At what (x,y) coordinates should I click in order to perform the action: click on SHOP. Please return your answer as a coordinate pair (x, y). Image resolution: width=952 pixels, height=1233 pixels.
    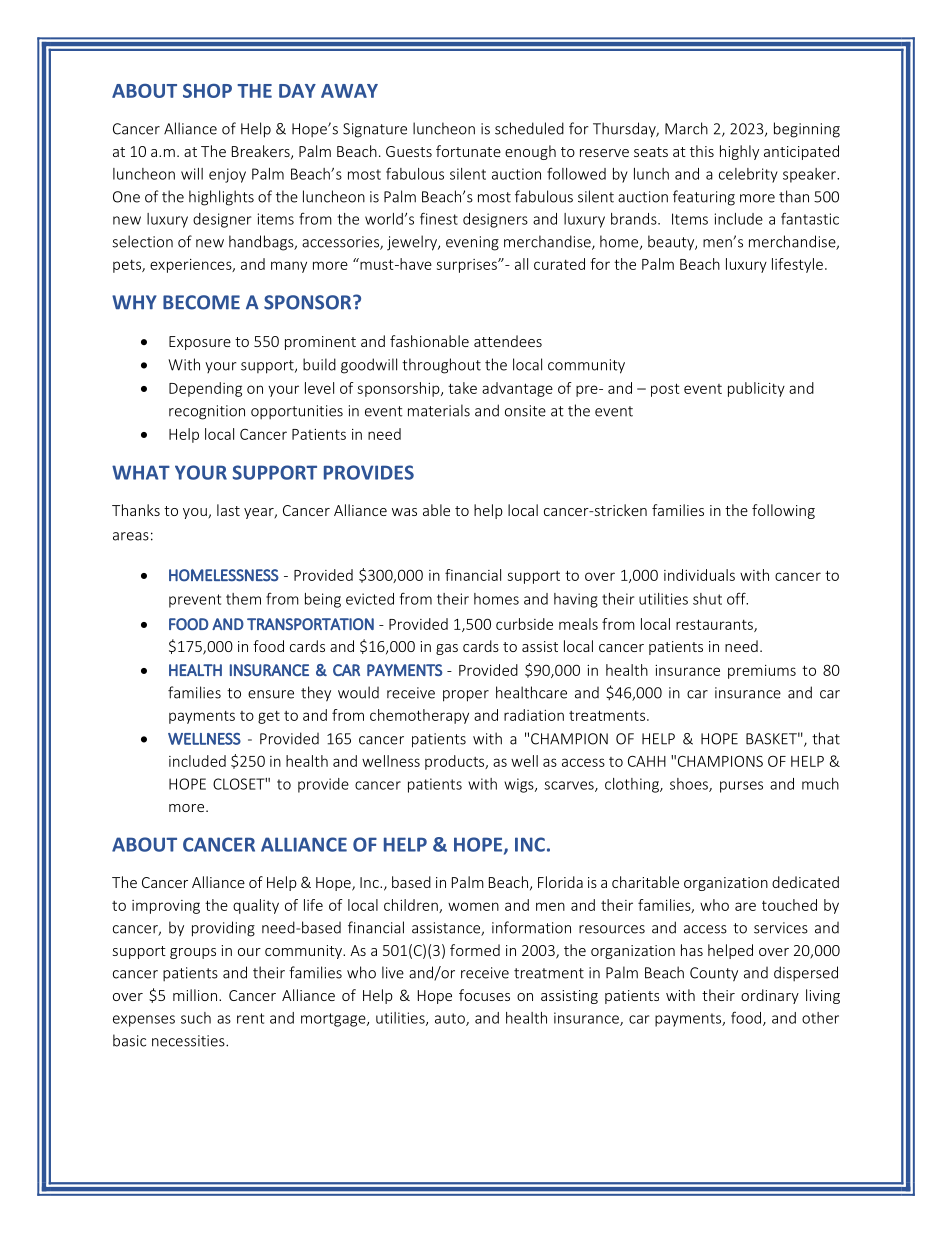
    Looking at the image, I should click on (207, 91).
